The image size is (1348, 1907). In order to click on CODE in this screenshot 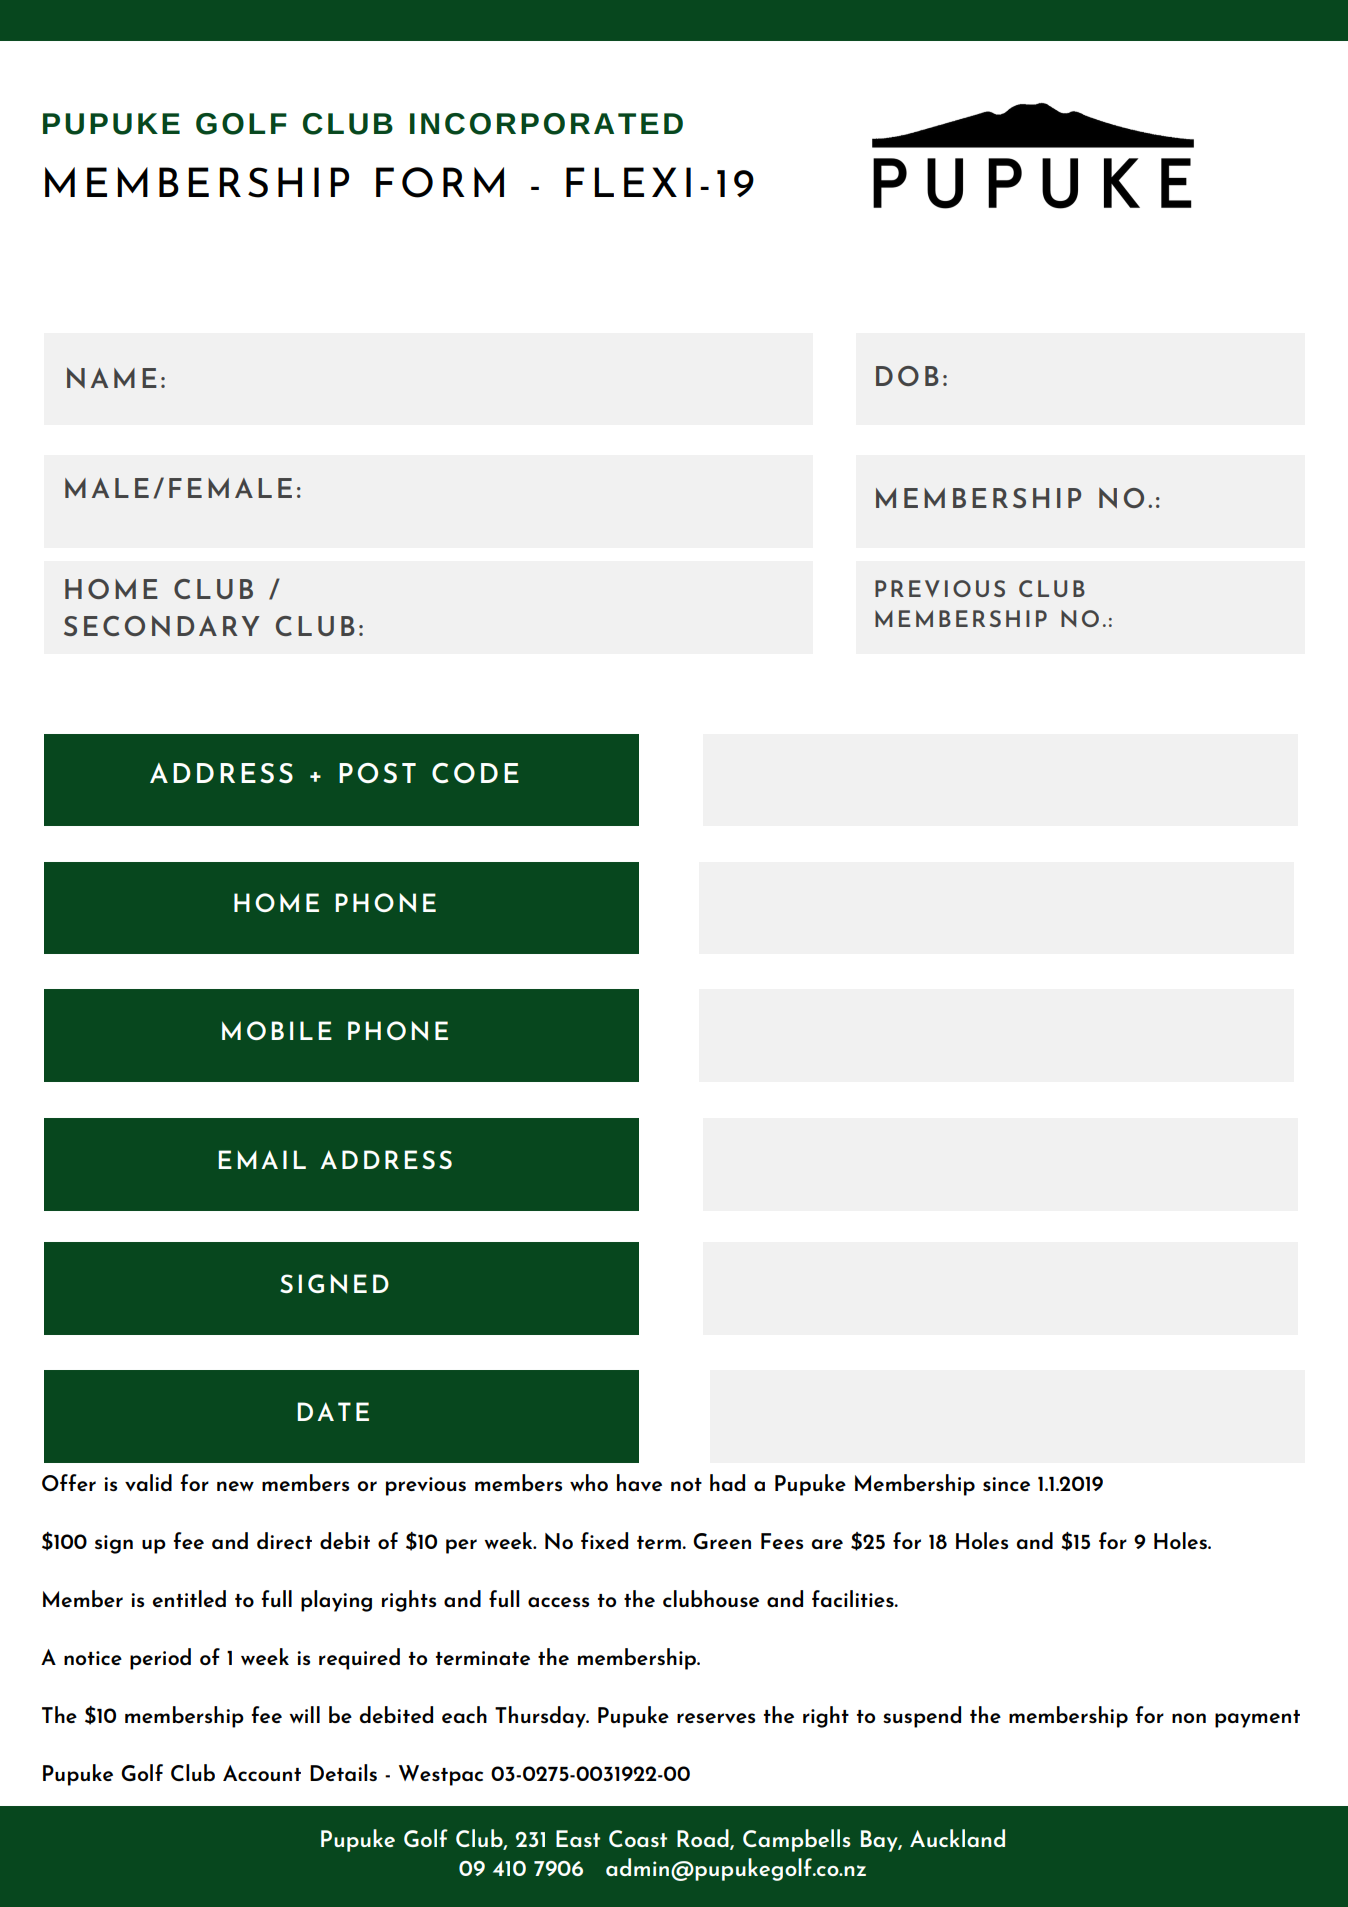, I will do `click(475, 773)`.
